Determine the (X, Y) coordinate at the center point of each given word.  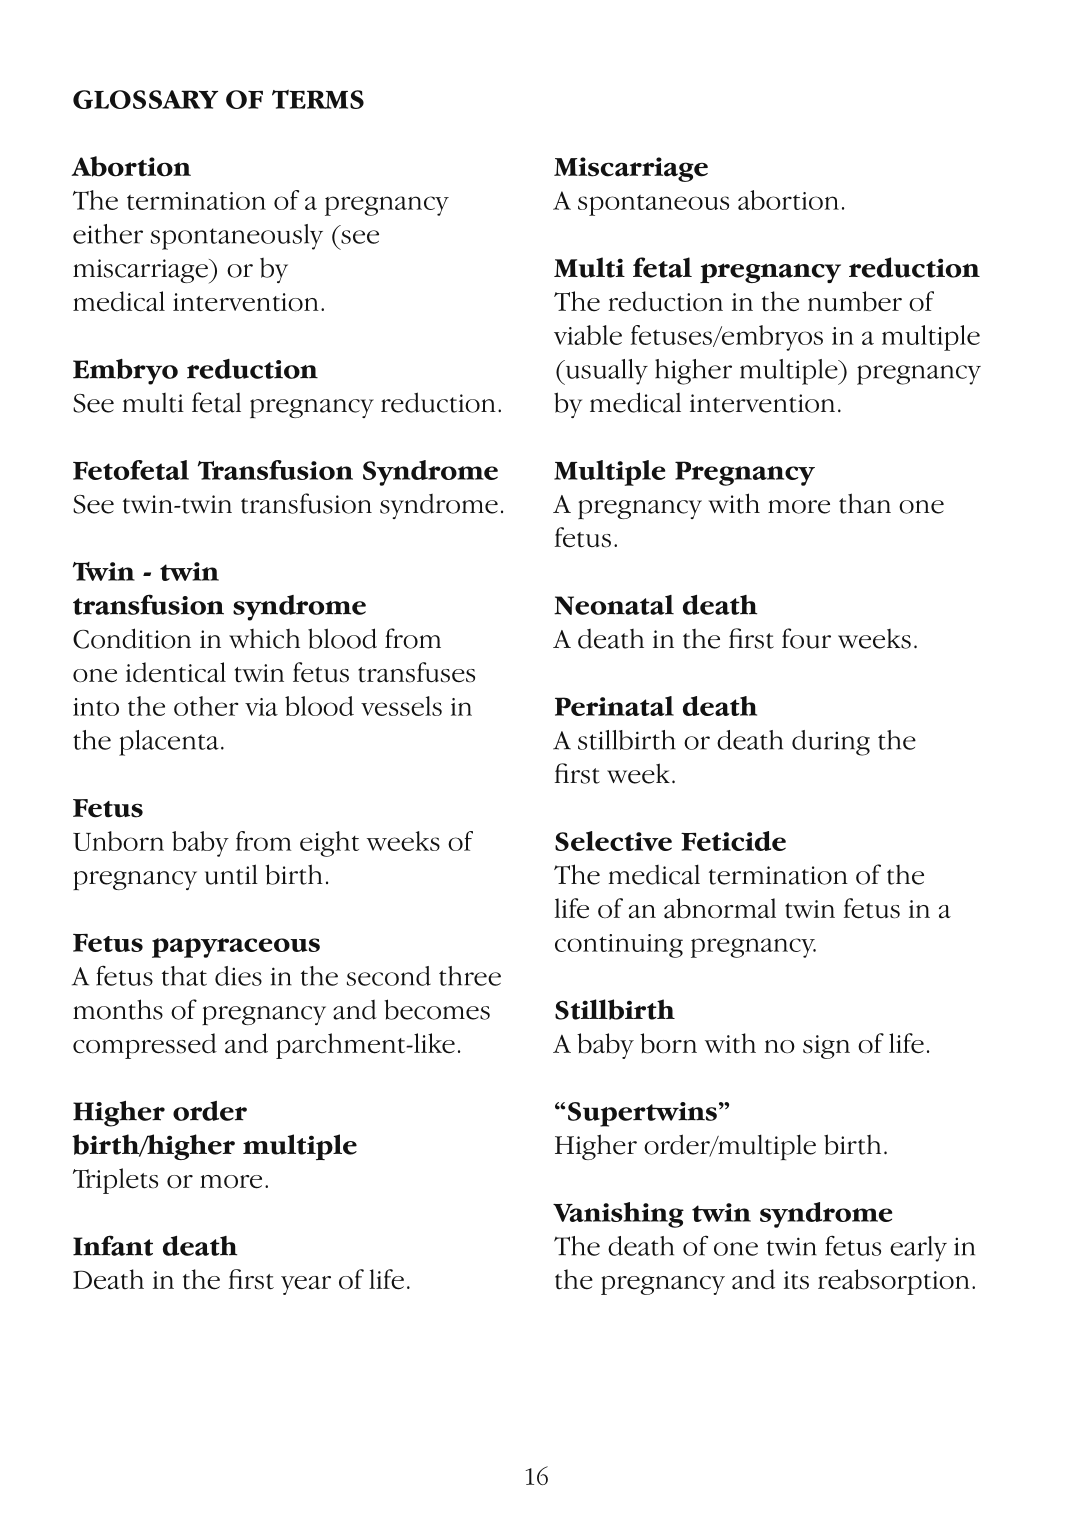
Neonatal (614, 605)
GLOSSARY (145, 99)
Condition (132, 638)
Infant (113, 1245)
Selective (613, 841)
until (231, 874)
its (796, 1280)
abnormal (720, 908)
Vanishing (618, 1215)
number (855, 301)
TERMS (318, 99)
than (865, 503)
